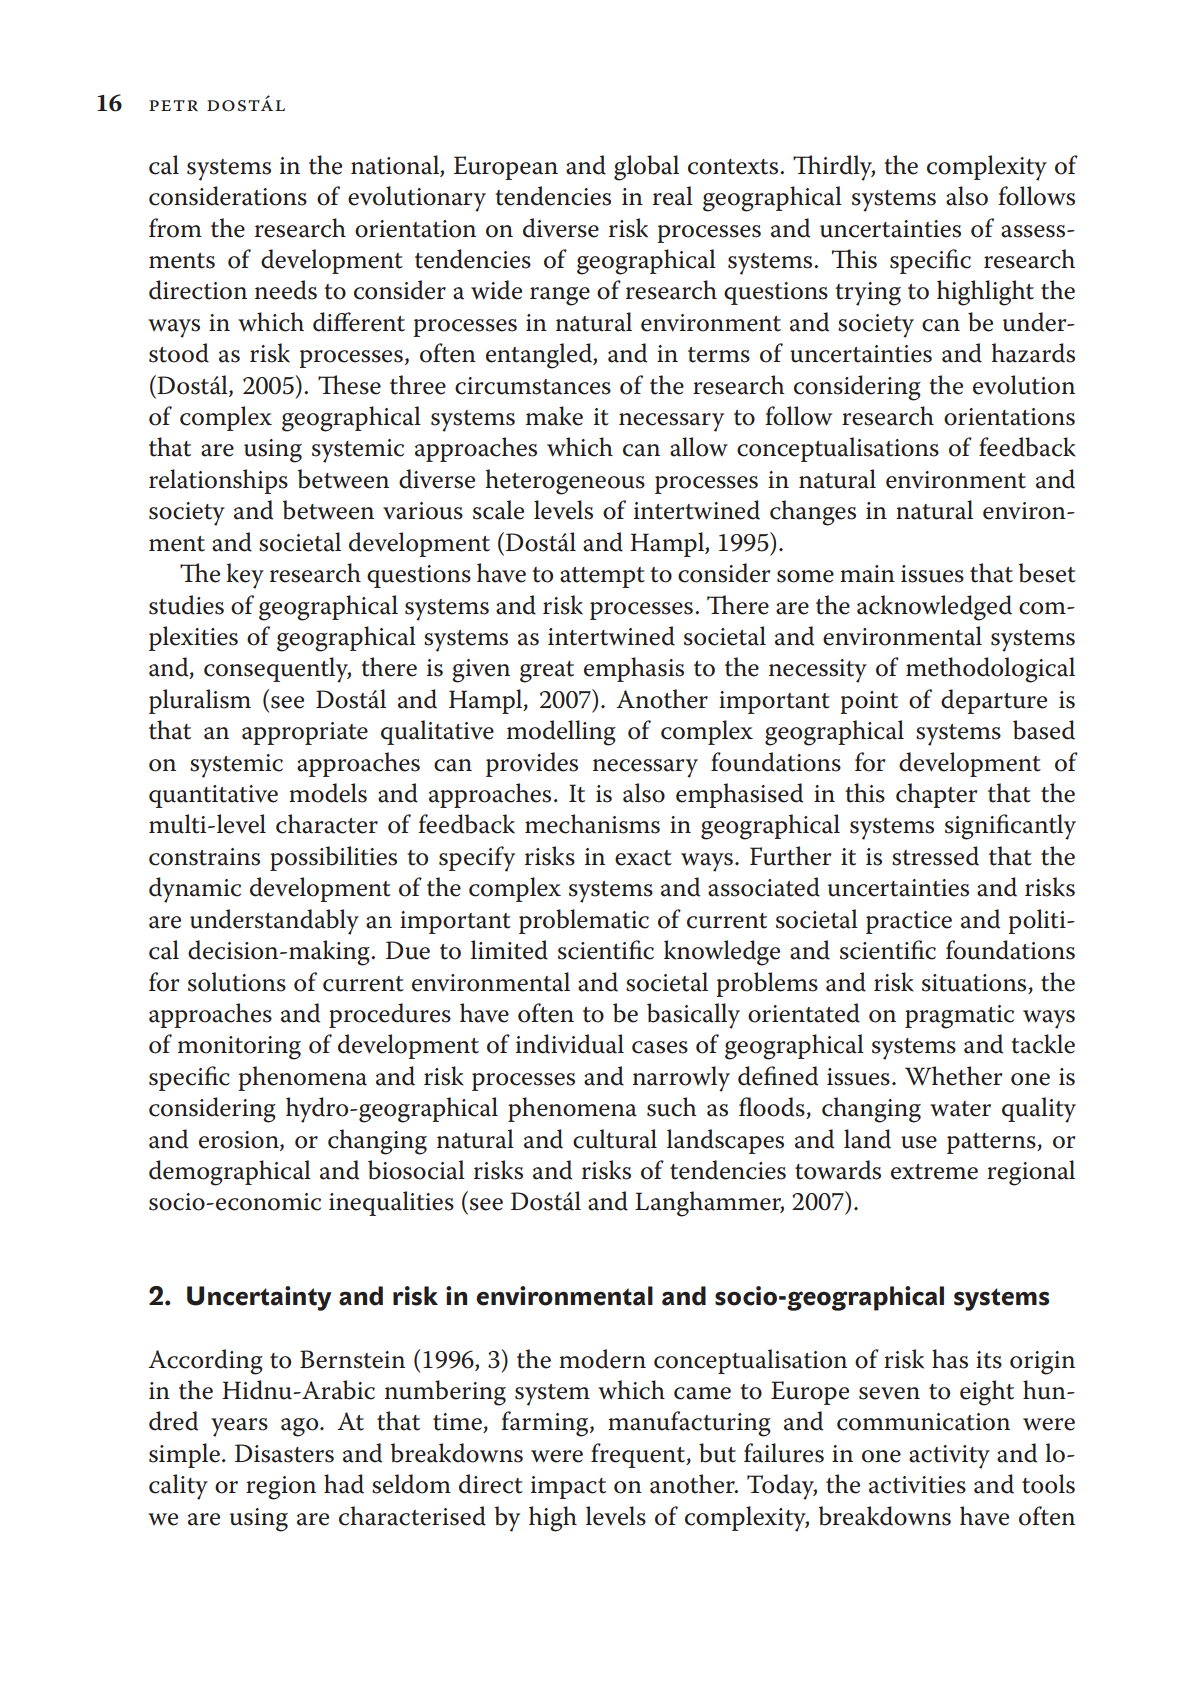 The image size is (1187, 1707). I want to click on frequent, so click(639, 1455).
